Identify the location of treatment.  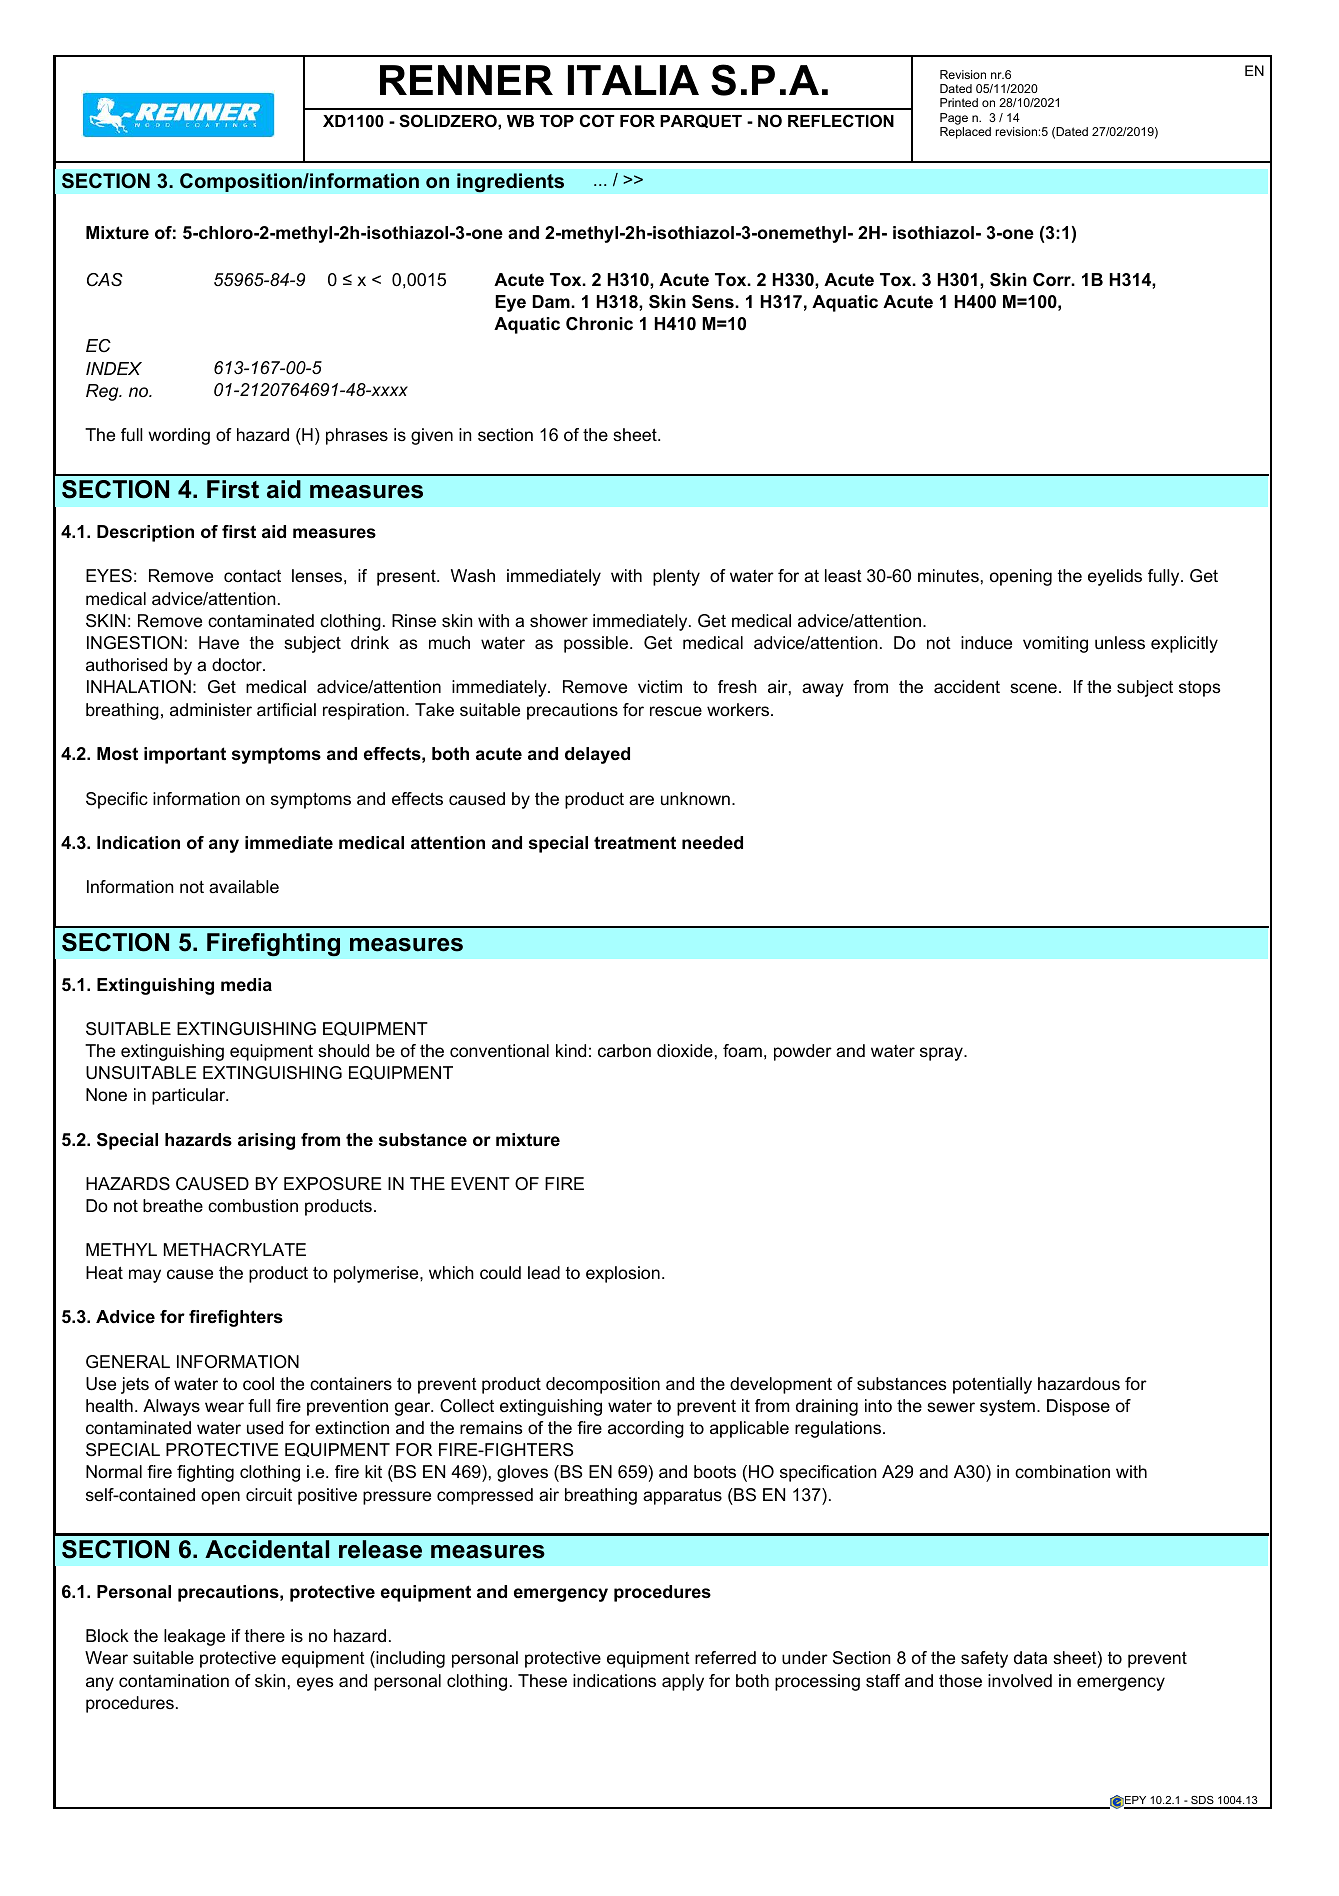
(635, 842).
